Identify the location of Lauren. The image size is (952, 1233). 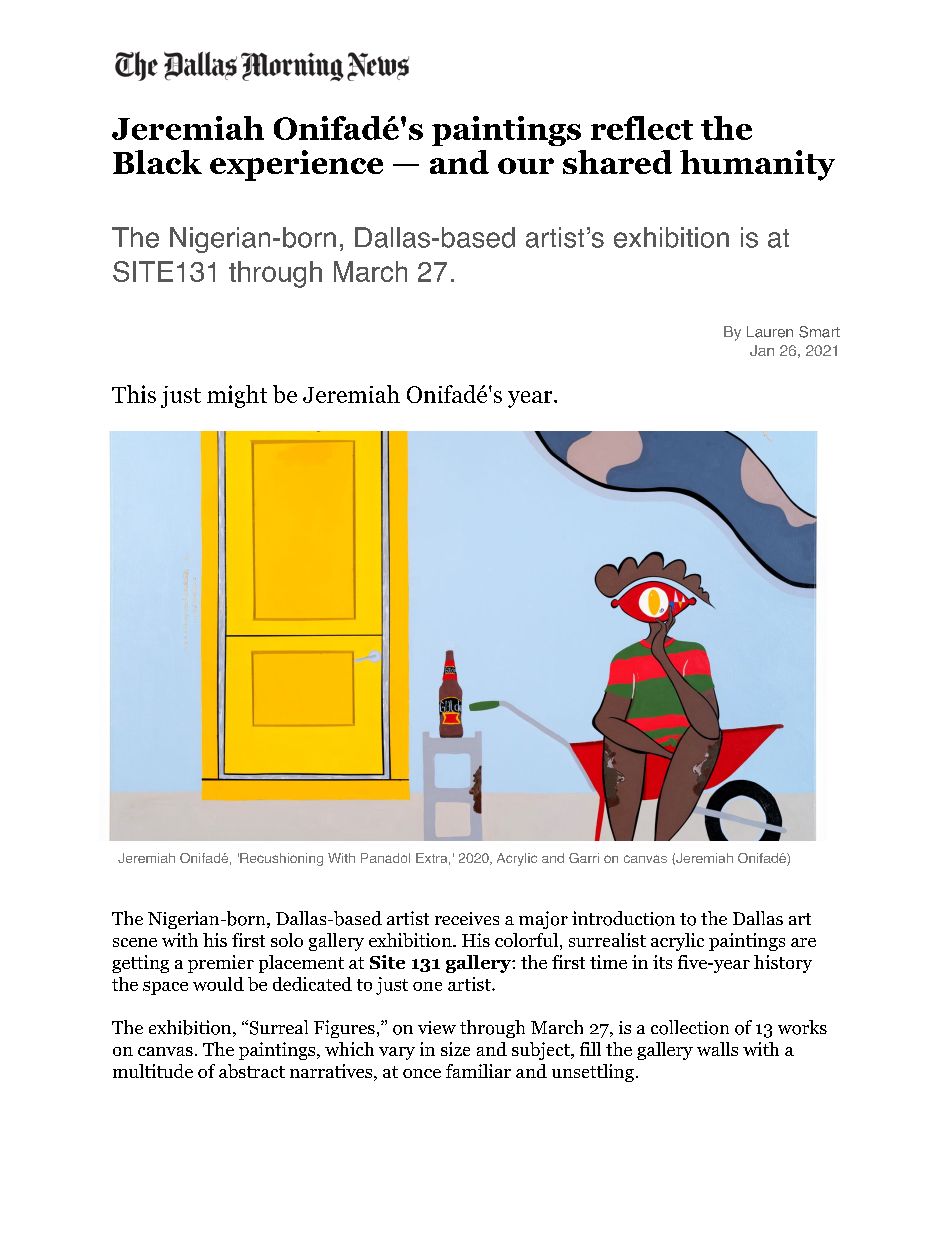
(770, 332).
